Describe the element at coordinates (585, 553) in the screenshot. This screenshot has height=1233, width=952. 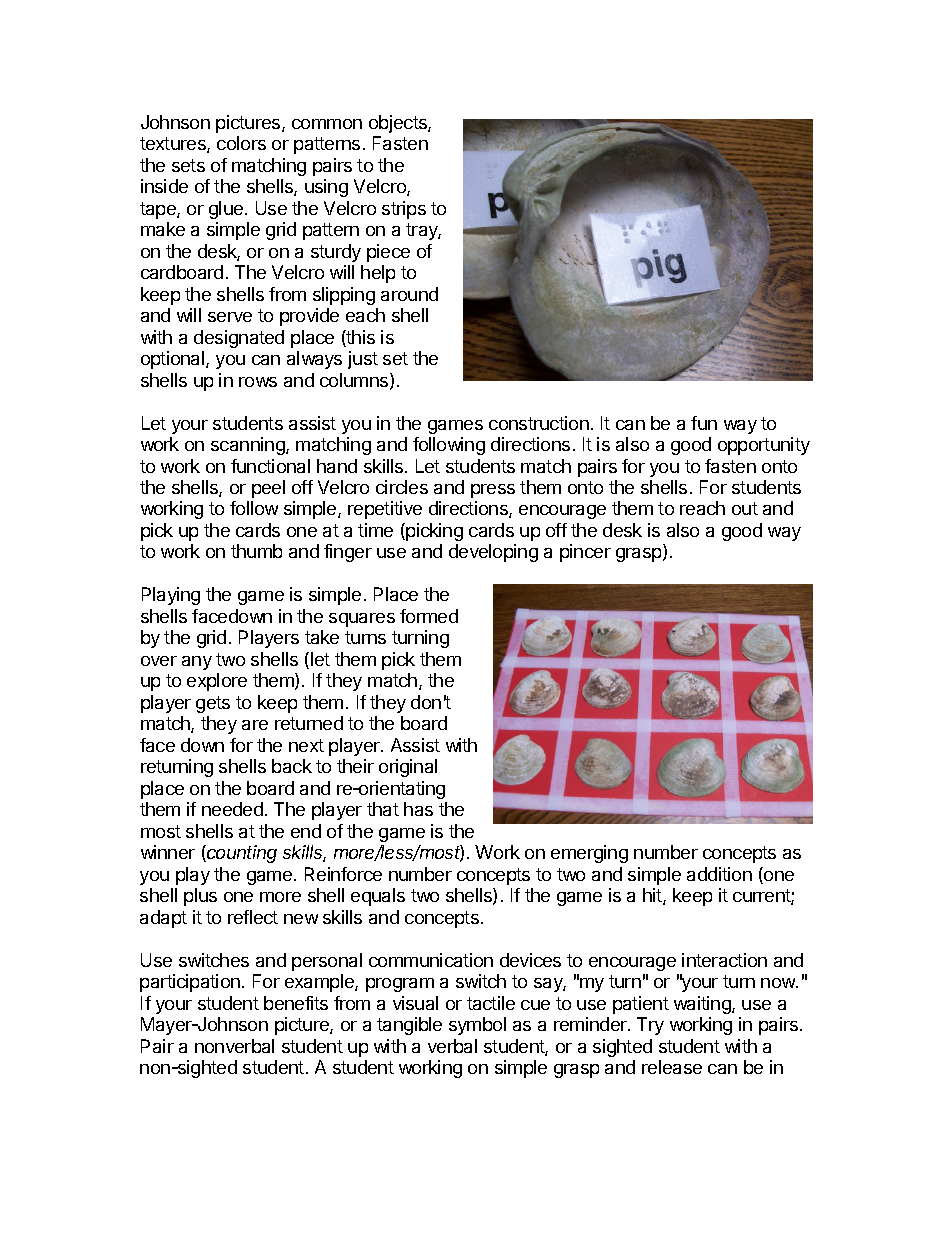
I see `pincer` at that location.
